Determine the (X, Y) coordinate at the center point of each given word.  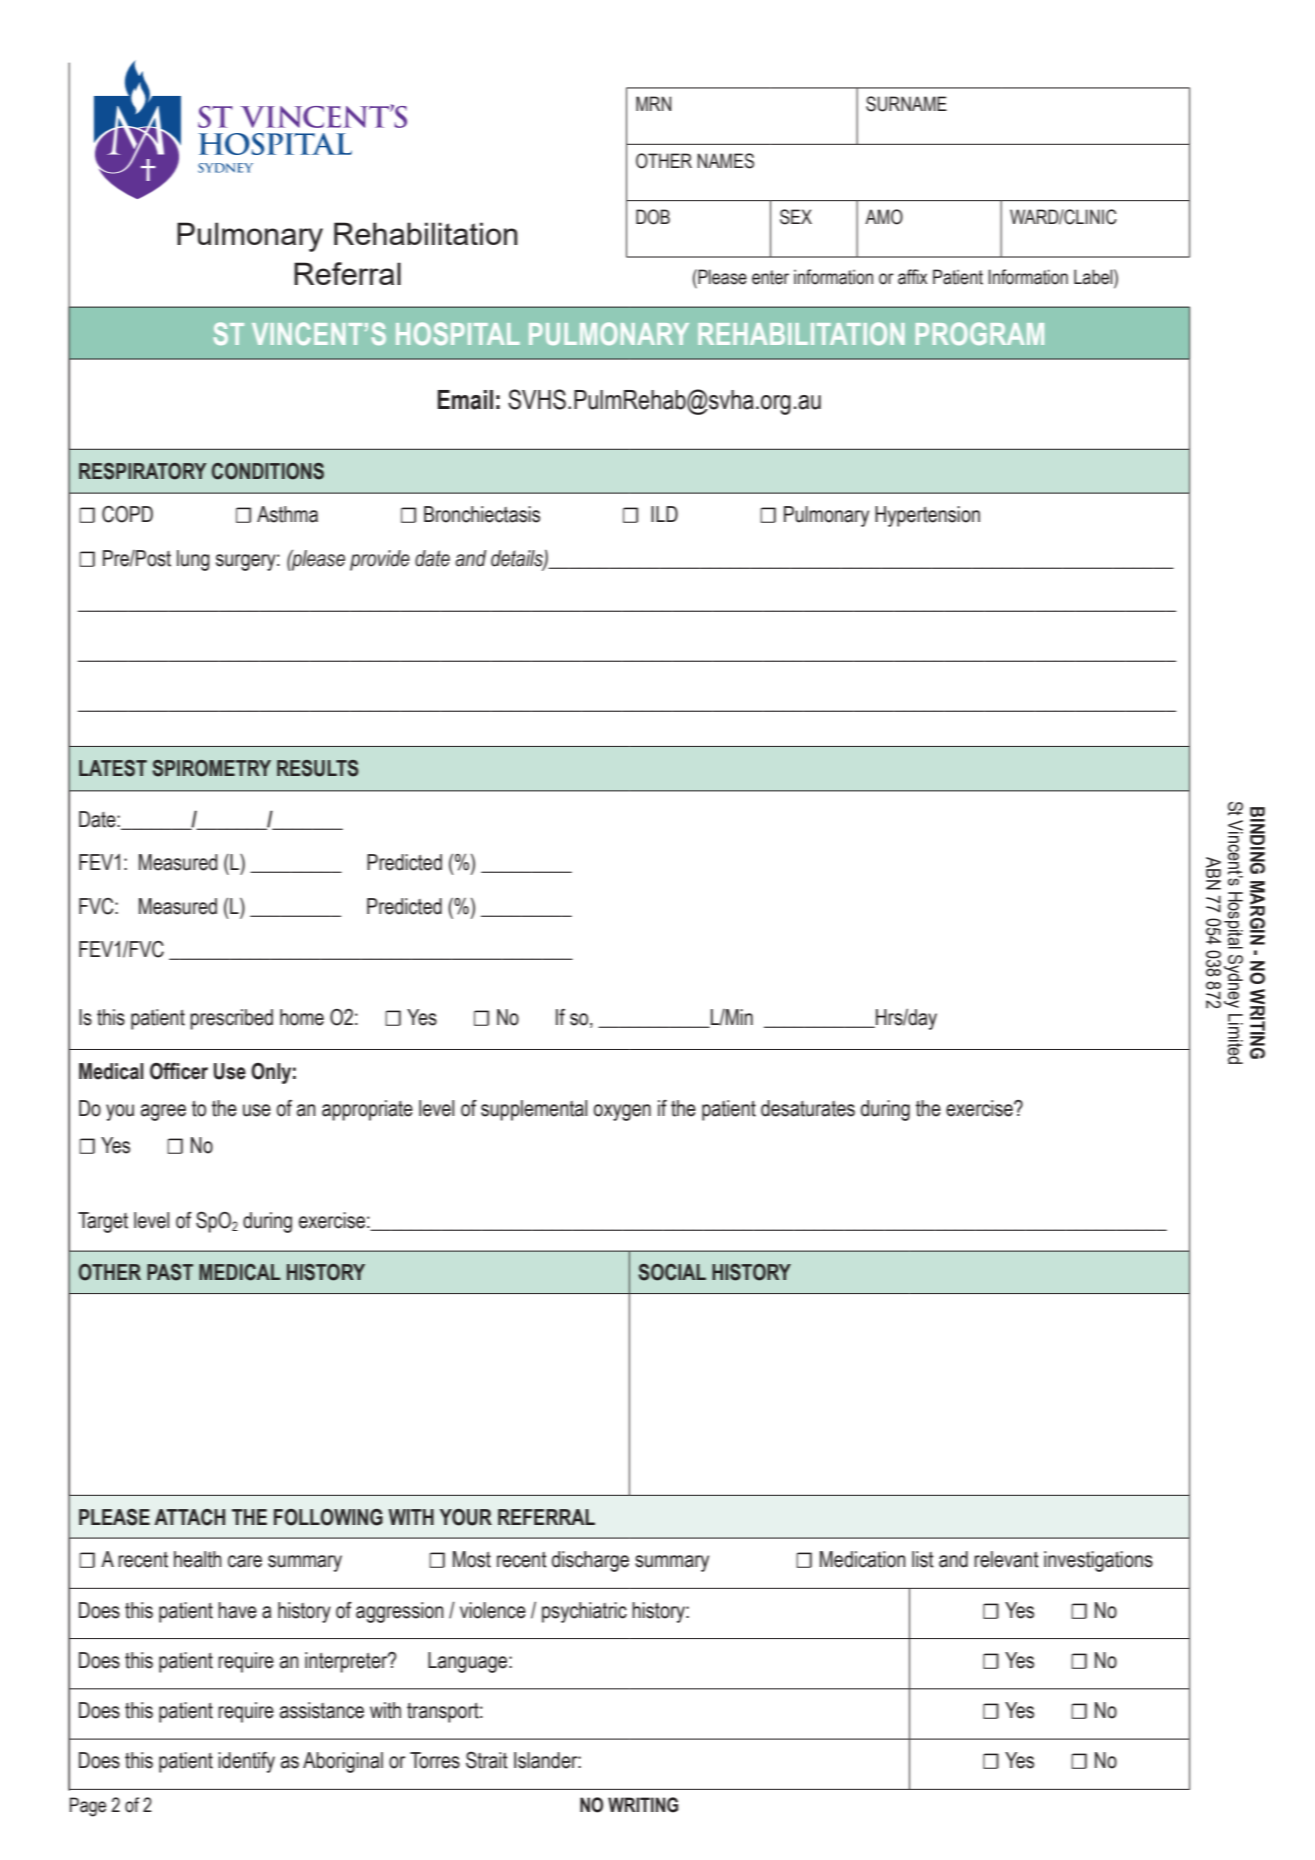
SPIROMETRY (211, 768)
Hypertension (927, 516)
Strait (487, 1760)
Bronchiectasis (482, 514)
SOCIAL (672, 1272)
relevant (1006, 1559)
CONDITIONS (268, 471)
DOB (653, 217)
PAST (170, 1272)
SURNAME (906, 104)
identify (246, 1762)
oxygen (622, 1112)
